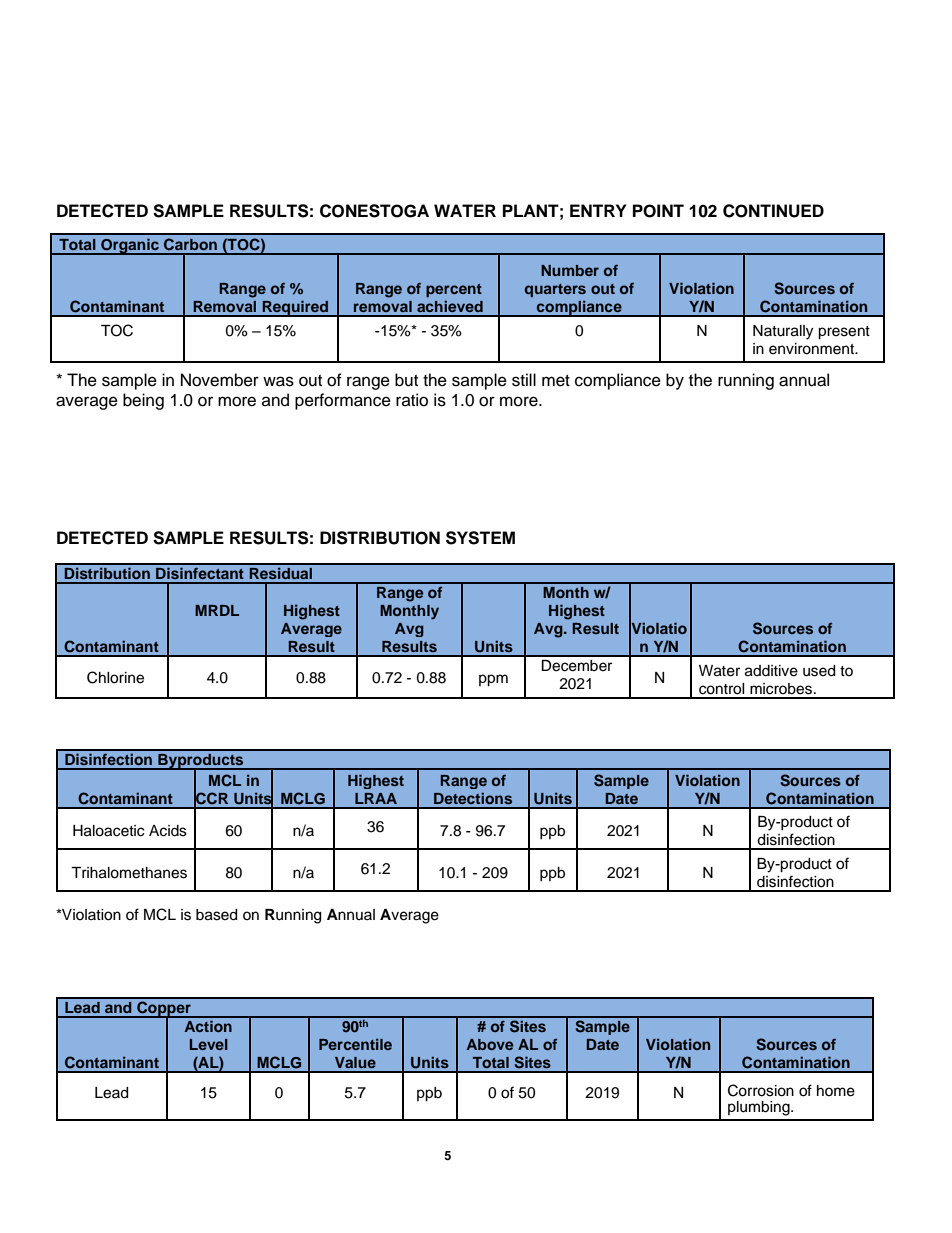  I want to click on Organic, so click(130, 246).
